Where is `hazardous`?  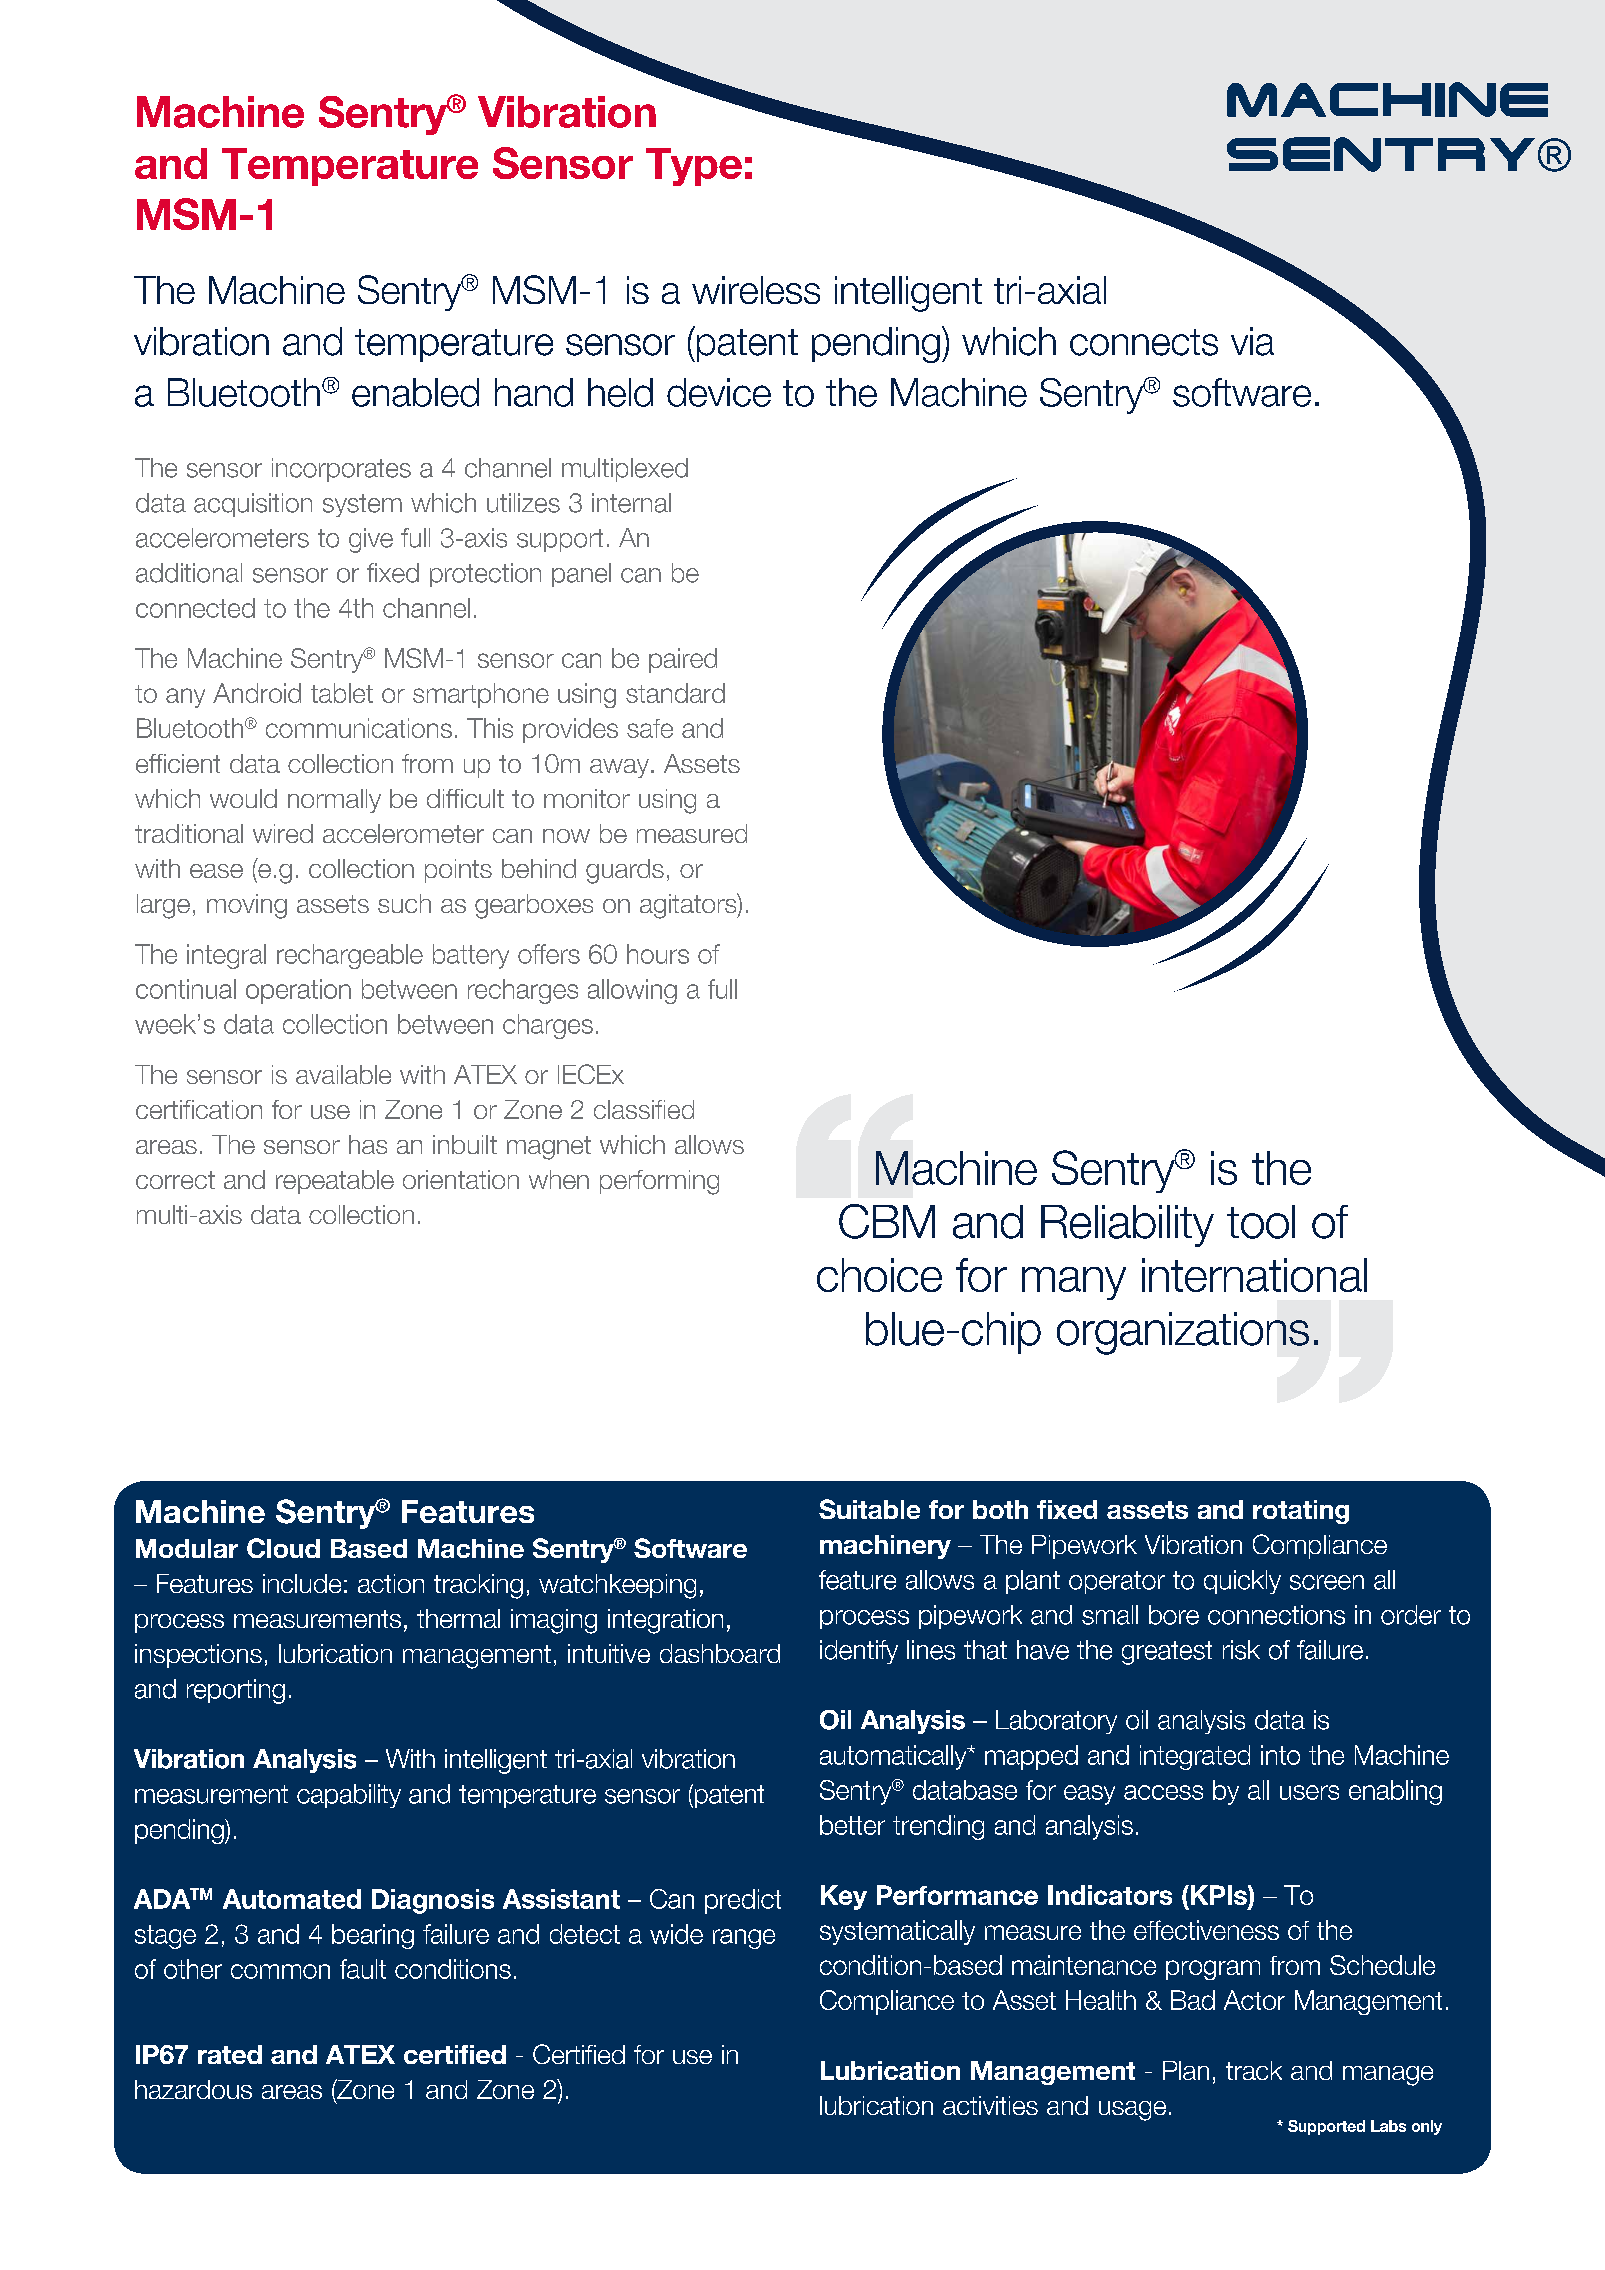
hazardous is located at coordinates (193, 2089).
